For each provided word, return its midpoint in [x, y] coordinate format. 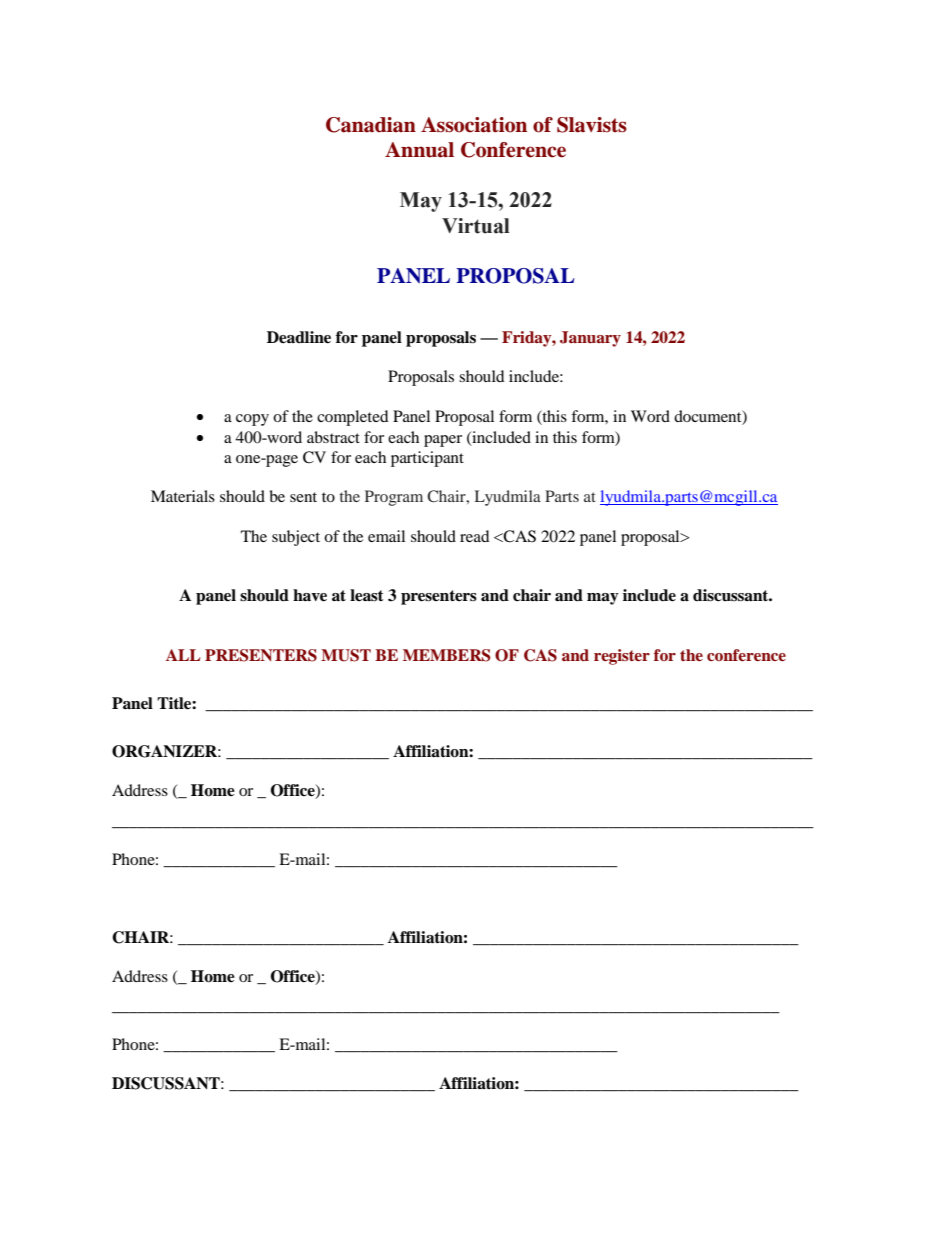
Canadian [371, 125]
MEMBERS [447, 655]
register [622, 657]
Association [474, 125]
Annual [419, 150]
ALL [183, 655]
